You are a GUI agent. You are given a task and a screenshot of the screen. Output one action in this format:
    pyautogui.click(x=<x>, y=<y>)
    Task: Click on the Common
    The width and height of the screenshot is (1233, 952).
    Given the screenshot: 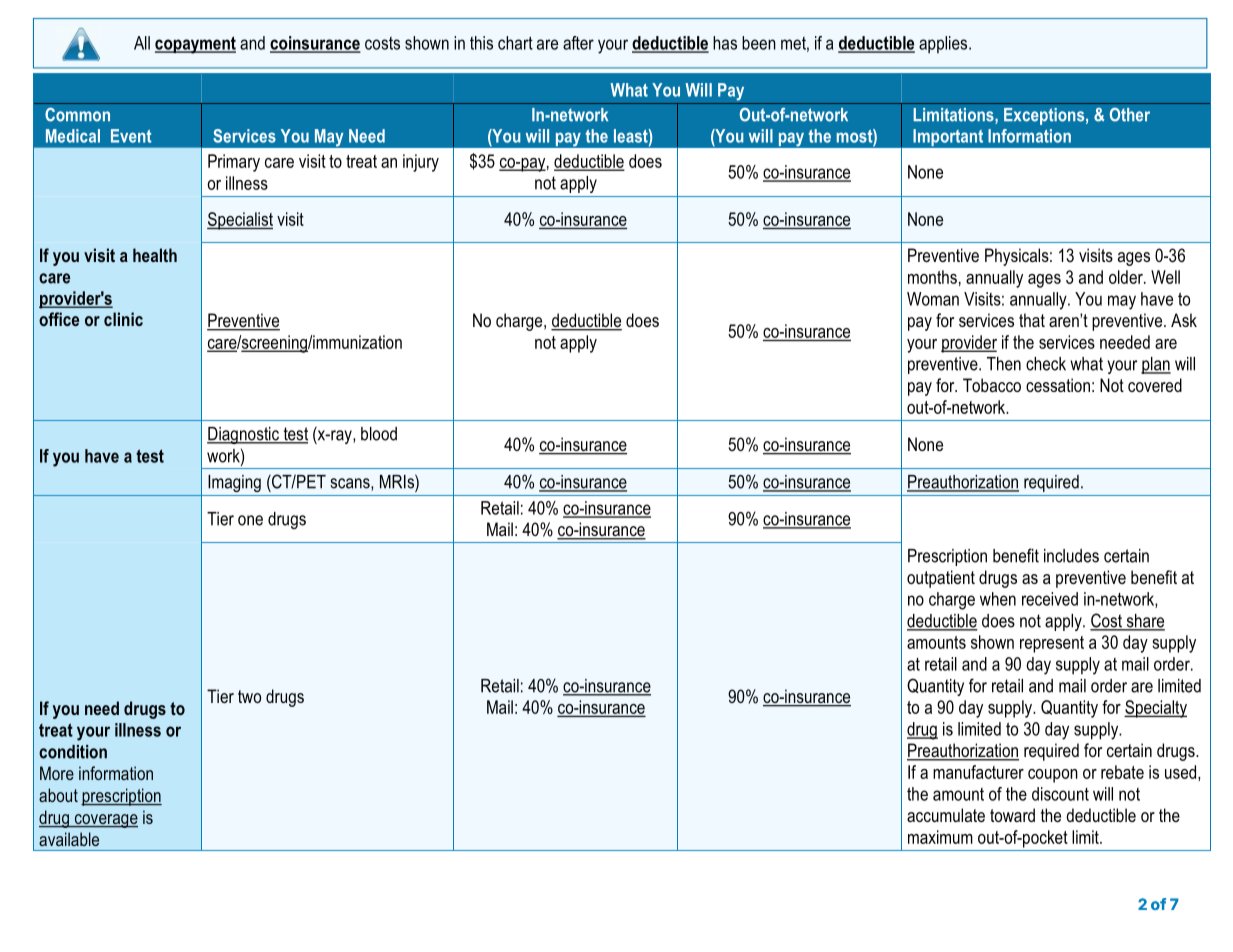 What is the action you would take?
    pyautogui.click(x=77, y=115)
